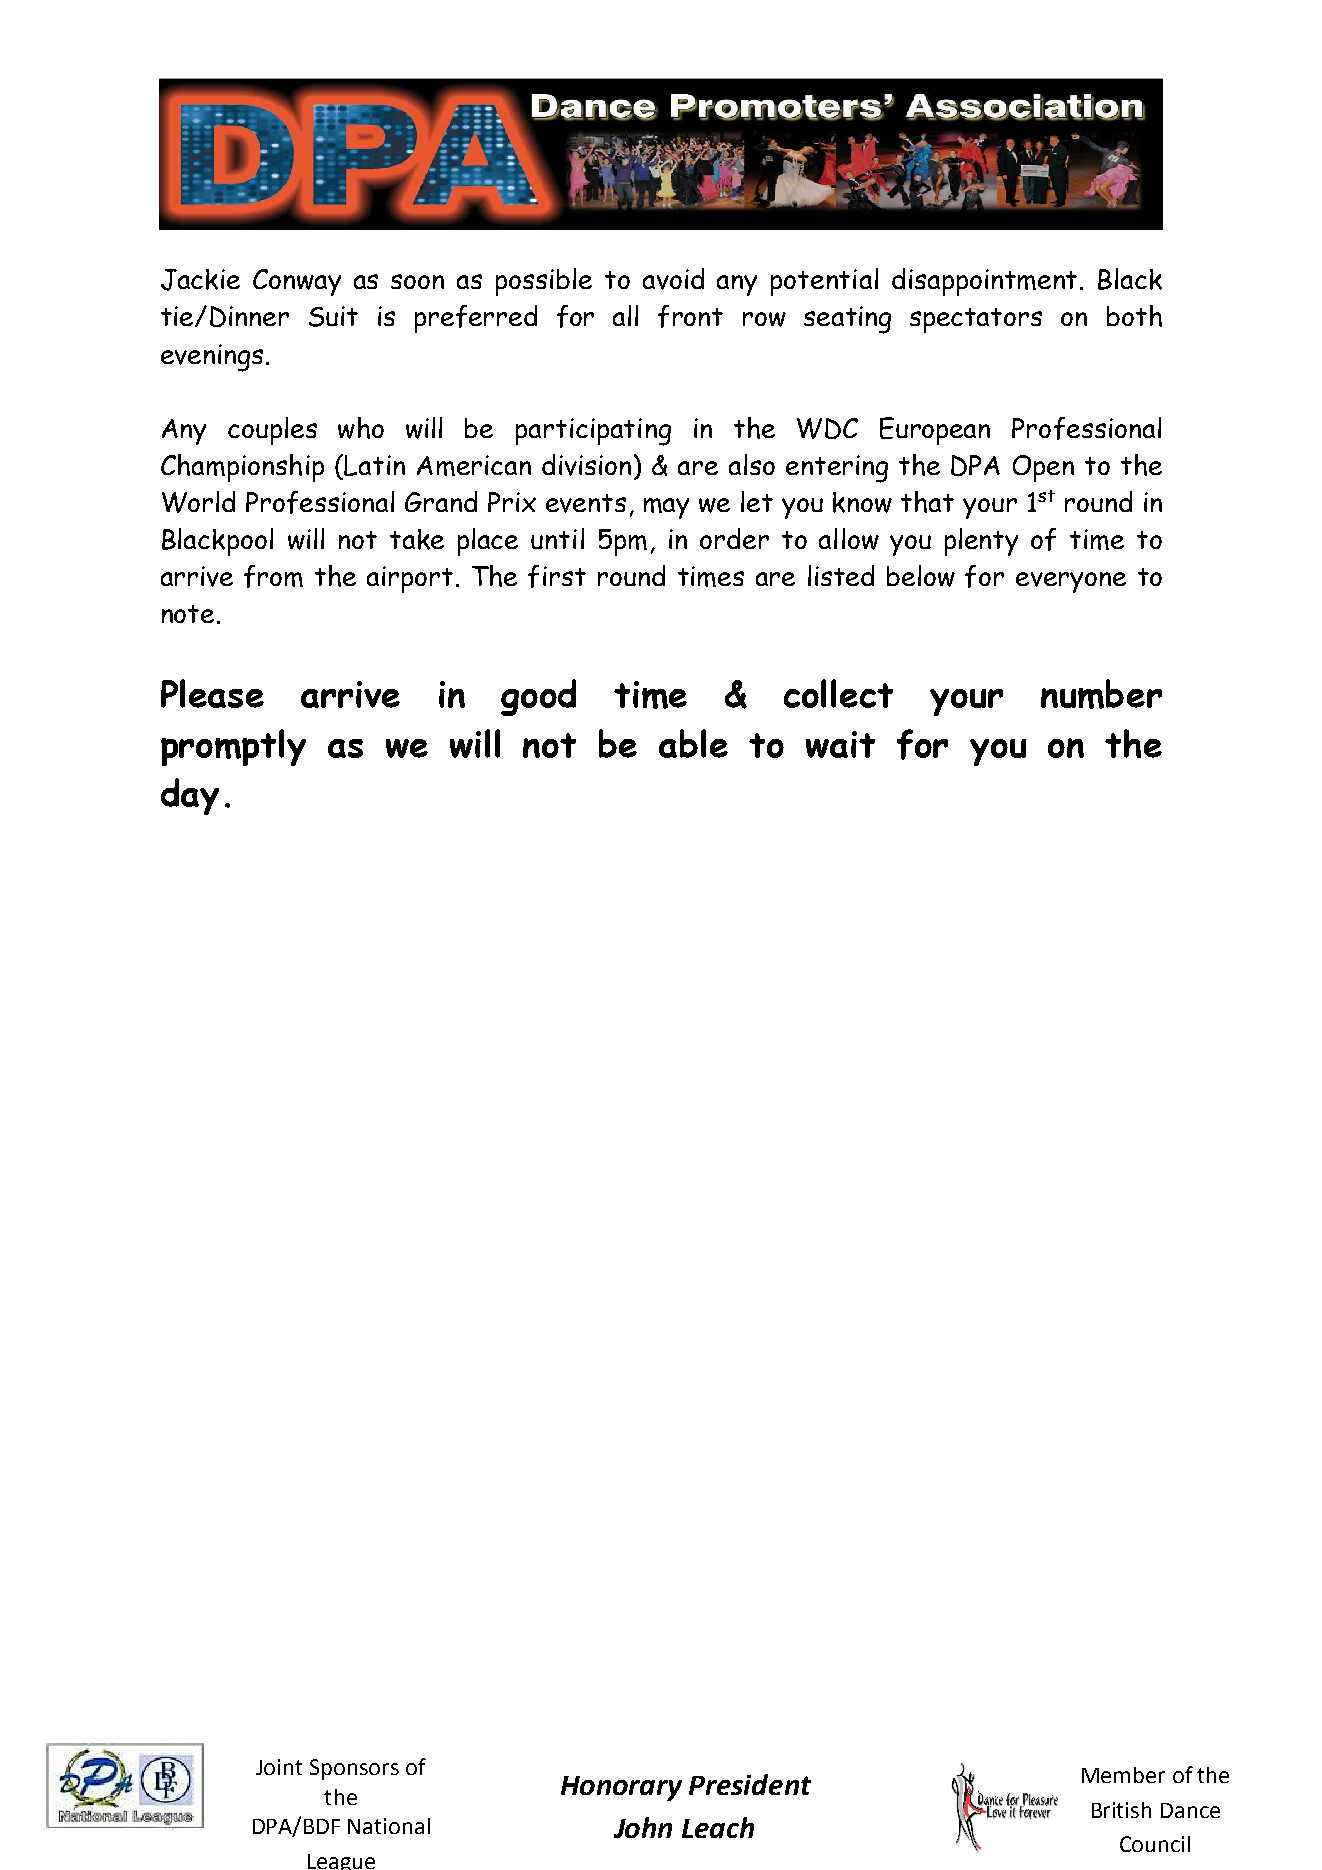 The width and height of the page is (1322, 1870). I want to click on Joint, so click(279, 1767).
